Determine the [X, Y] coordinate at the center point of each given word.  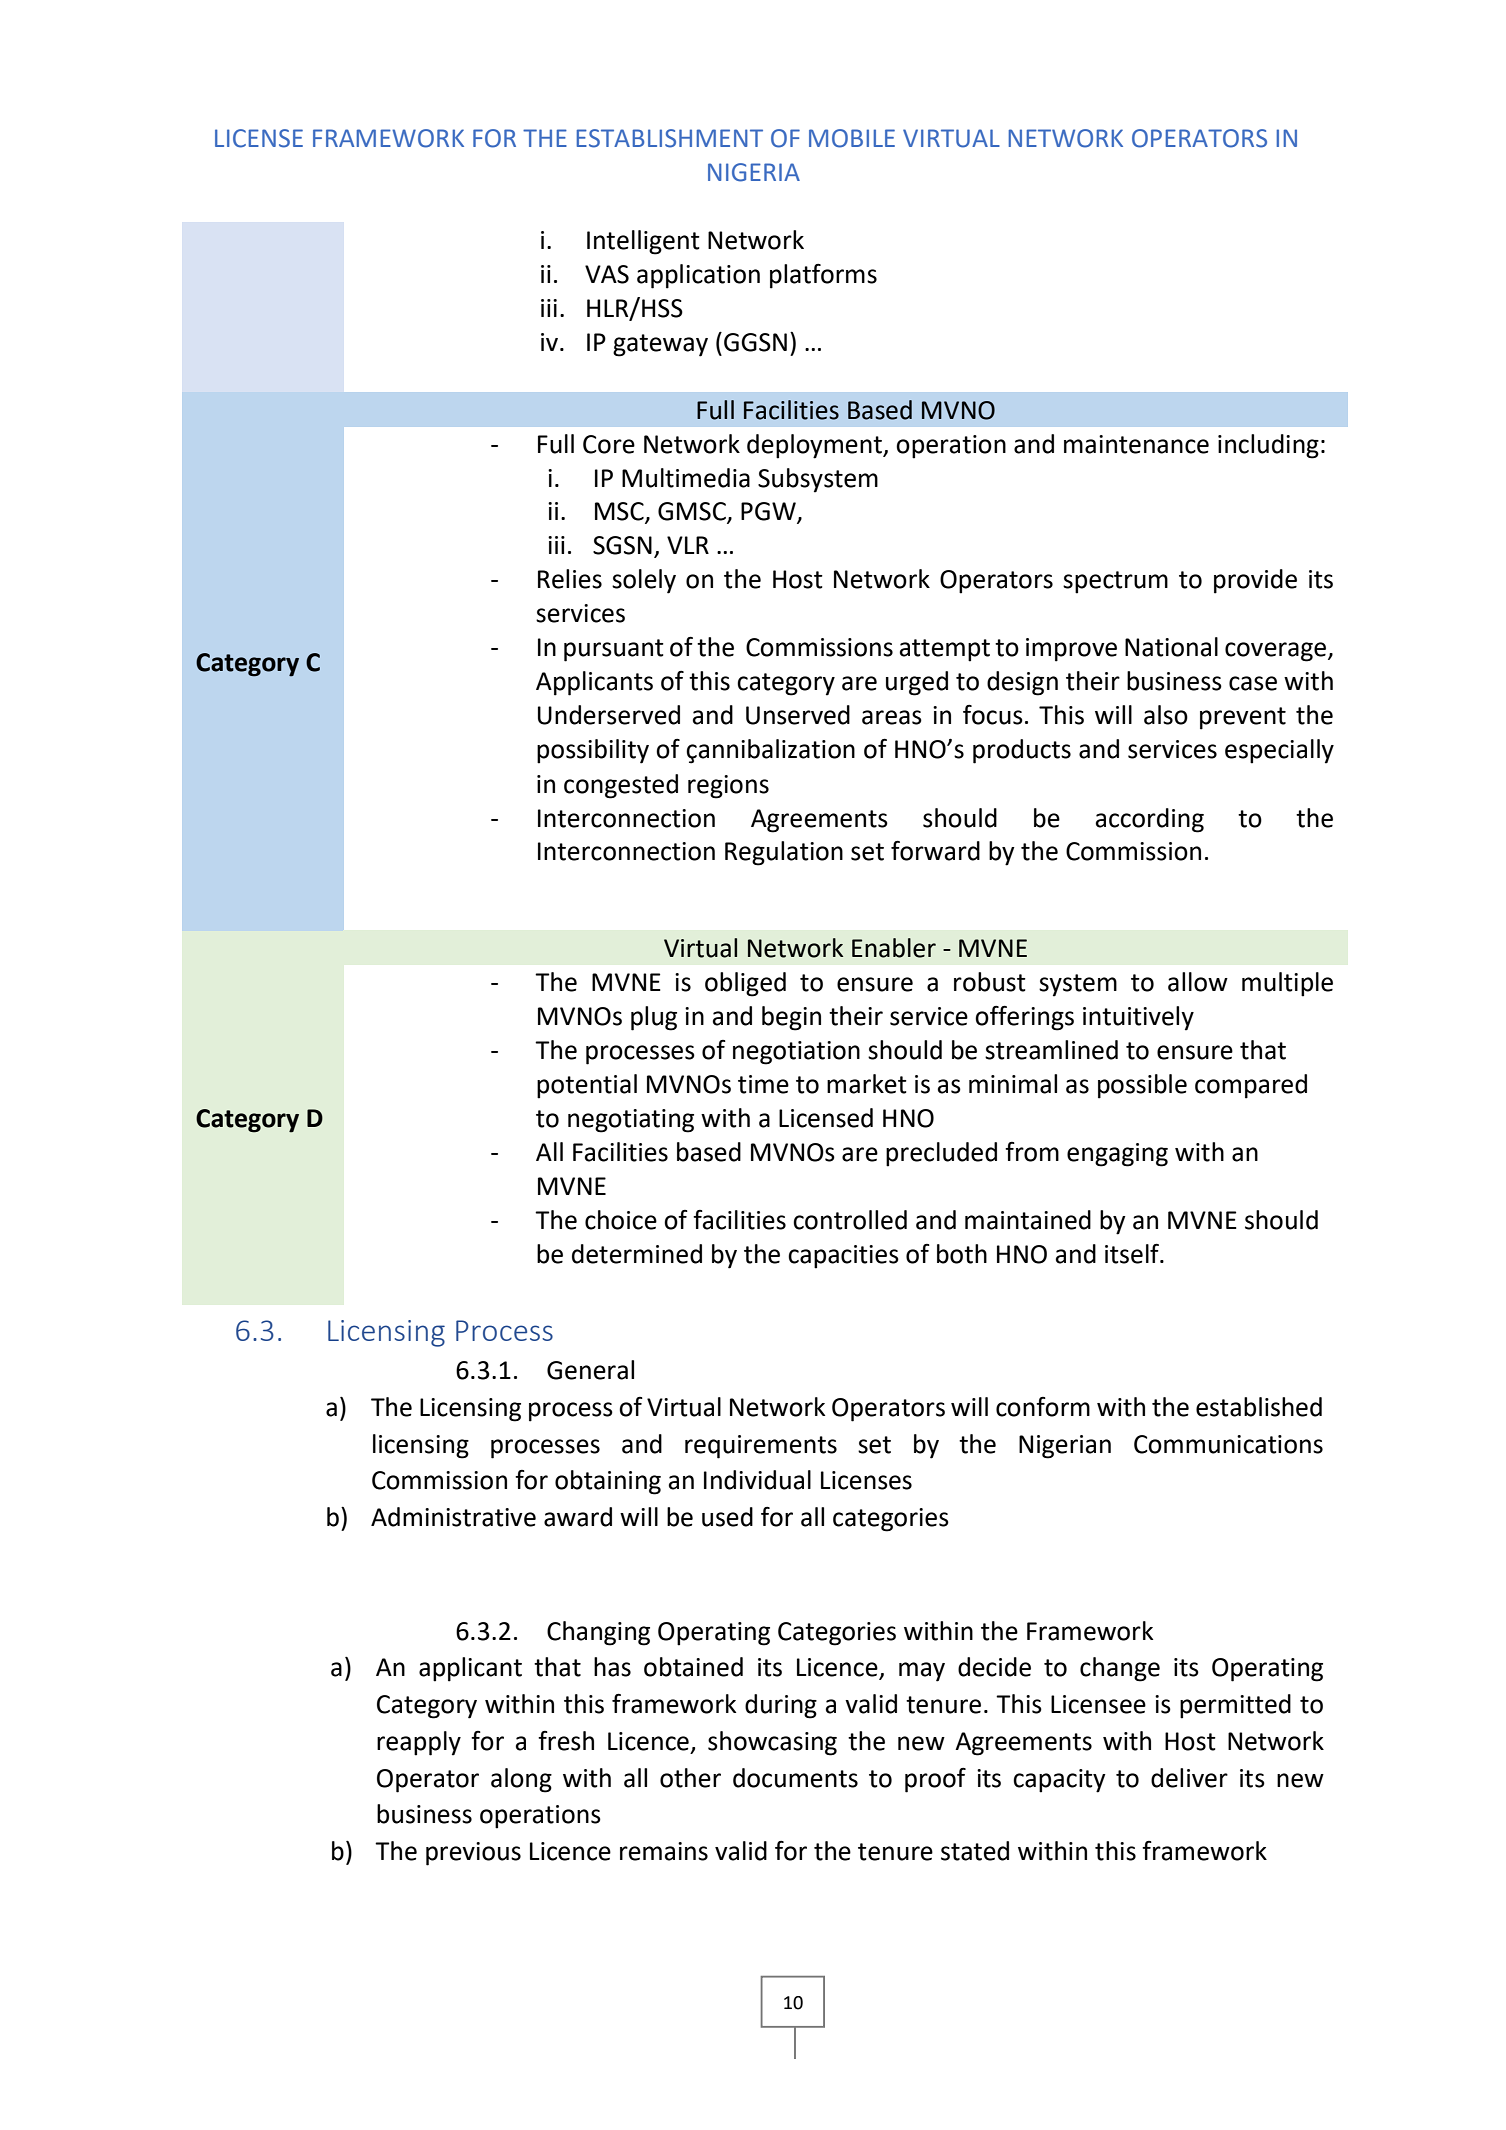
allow [1198, 982]
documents [795, 1778]
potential [587, 1086]
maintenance [1136, 444]
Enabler [894, 948]
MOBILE [852, 138]
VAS [607, 274]
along [521, 1780]
